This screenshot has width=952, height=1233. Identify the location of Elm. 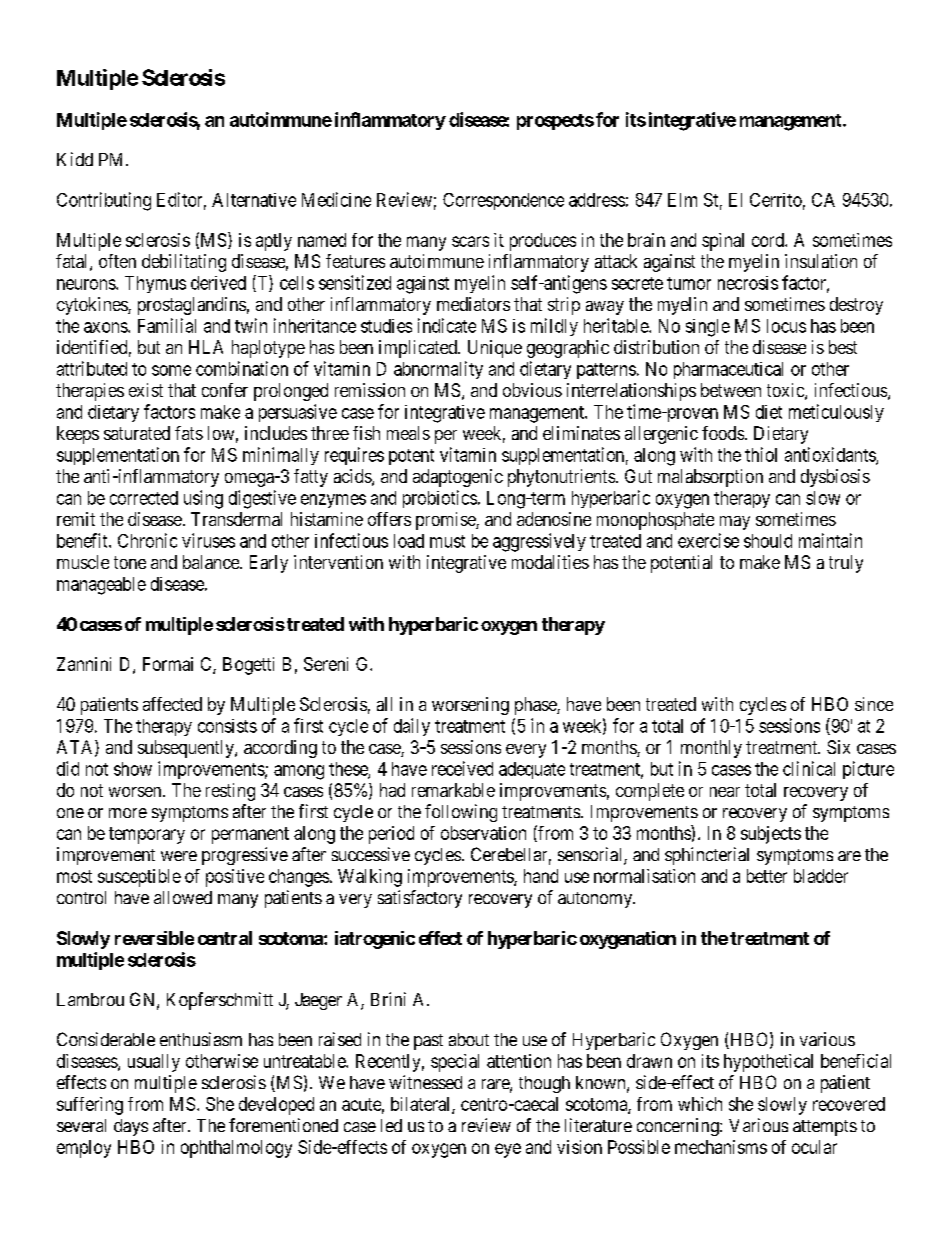
(682, 200).
